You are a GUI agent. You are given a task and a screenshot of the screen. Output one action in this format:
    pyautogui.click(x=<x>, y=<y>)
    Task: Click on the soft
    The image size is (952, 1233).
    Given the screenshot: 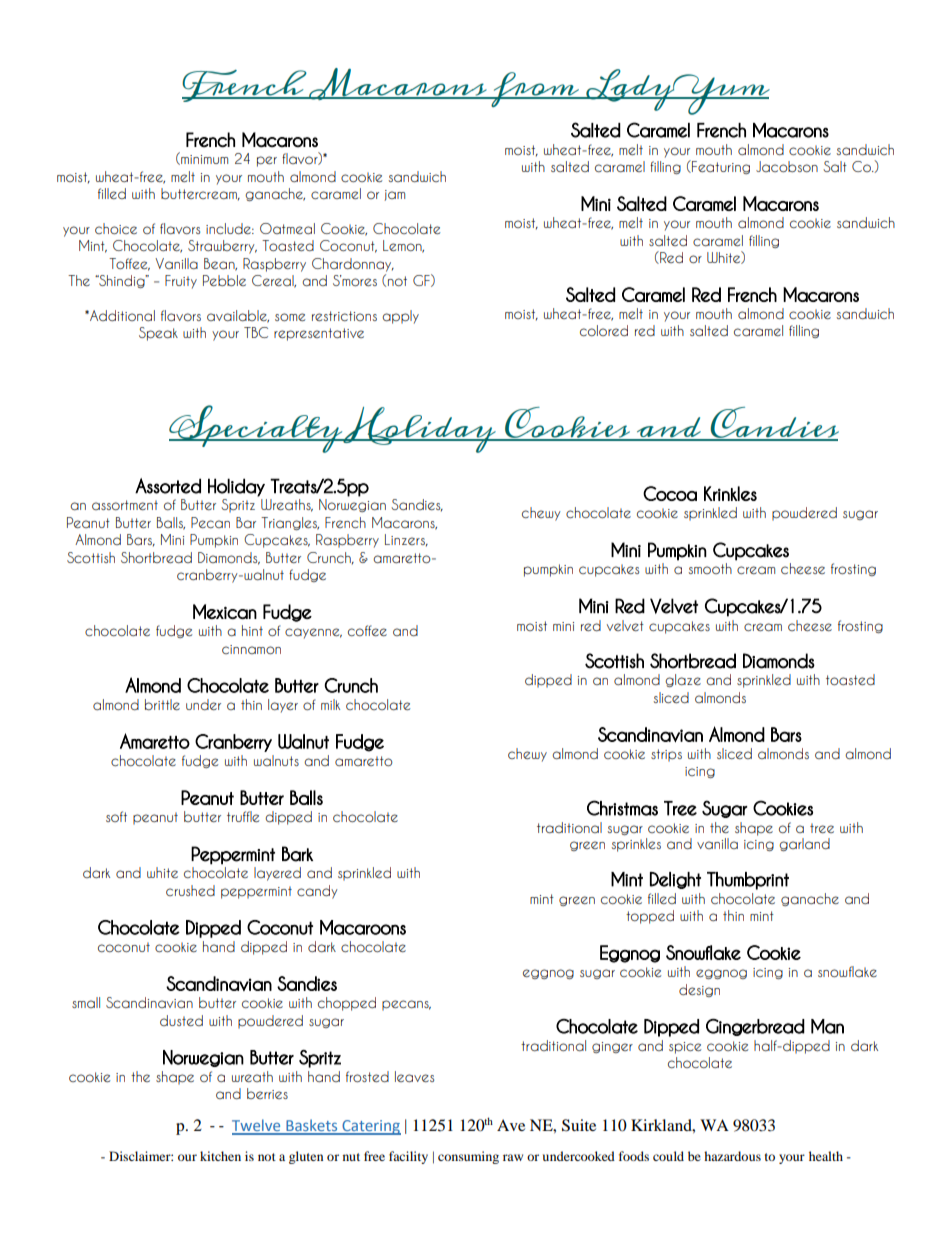 What is the action you would take?
    pyautogui.click(x=116, y=816)
